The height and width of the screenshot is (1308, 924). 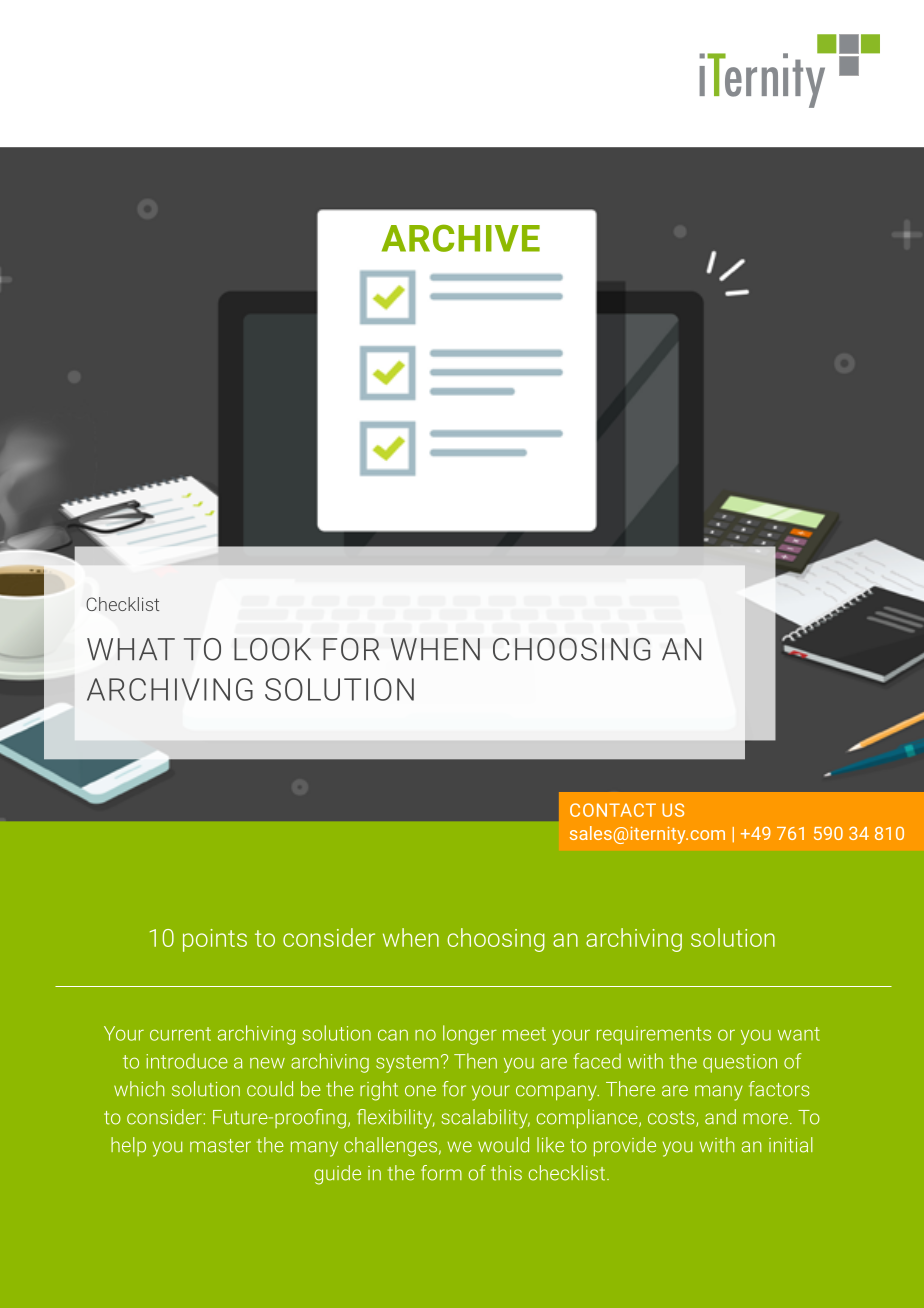 I want to click on requirements, so click(x=654, y=1035).
